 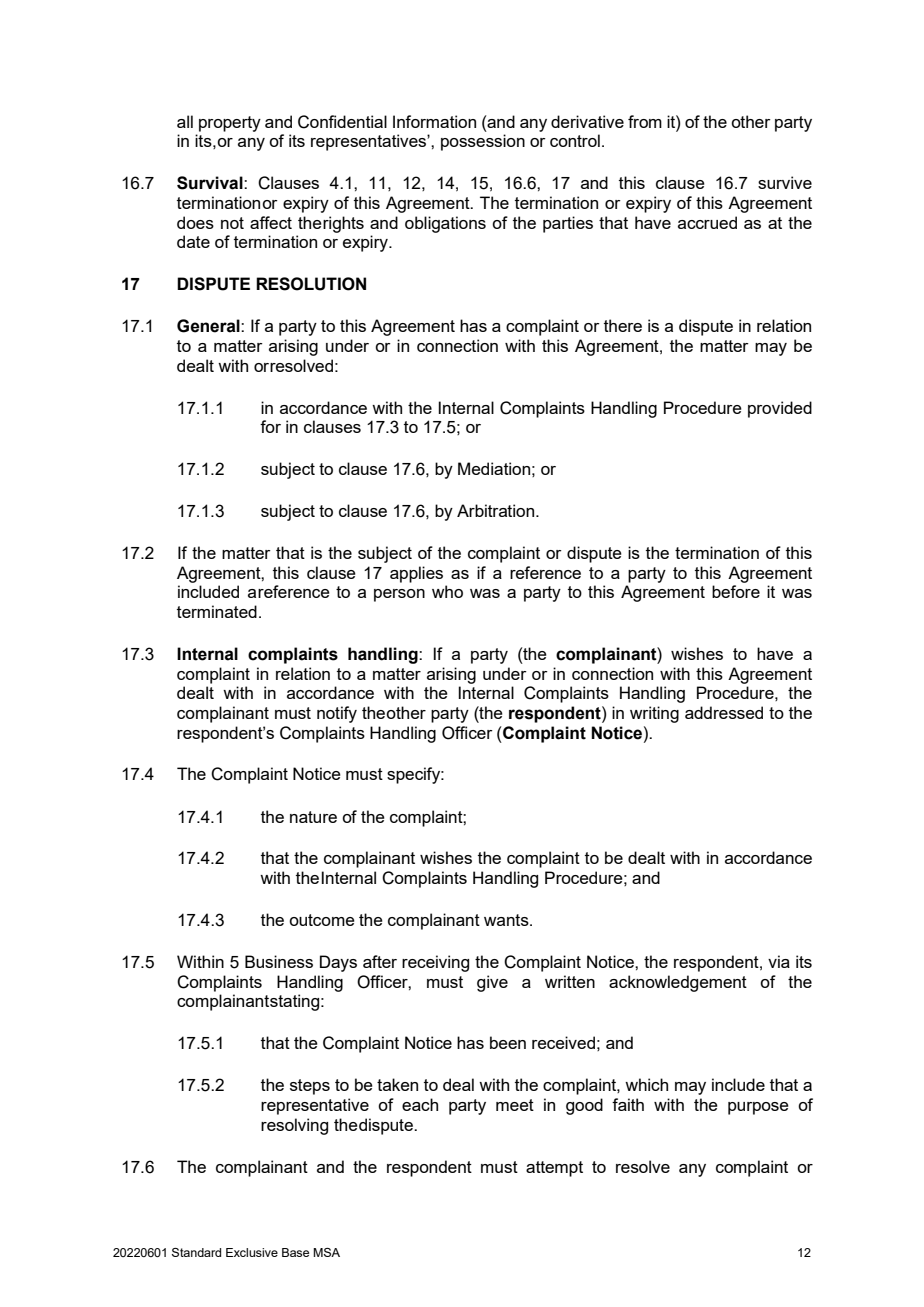 What do you see at coordinates (230, 124) in the screenshot?
I see `property` at bounding box center [230, 124].
